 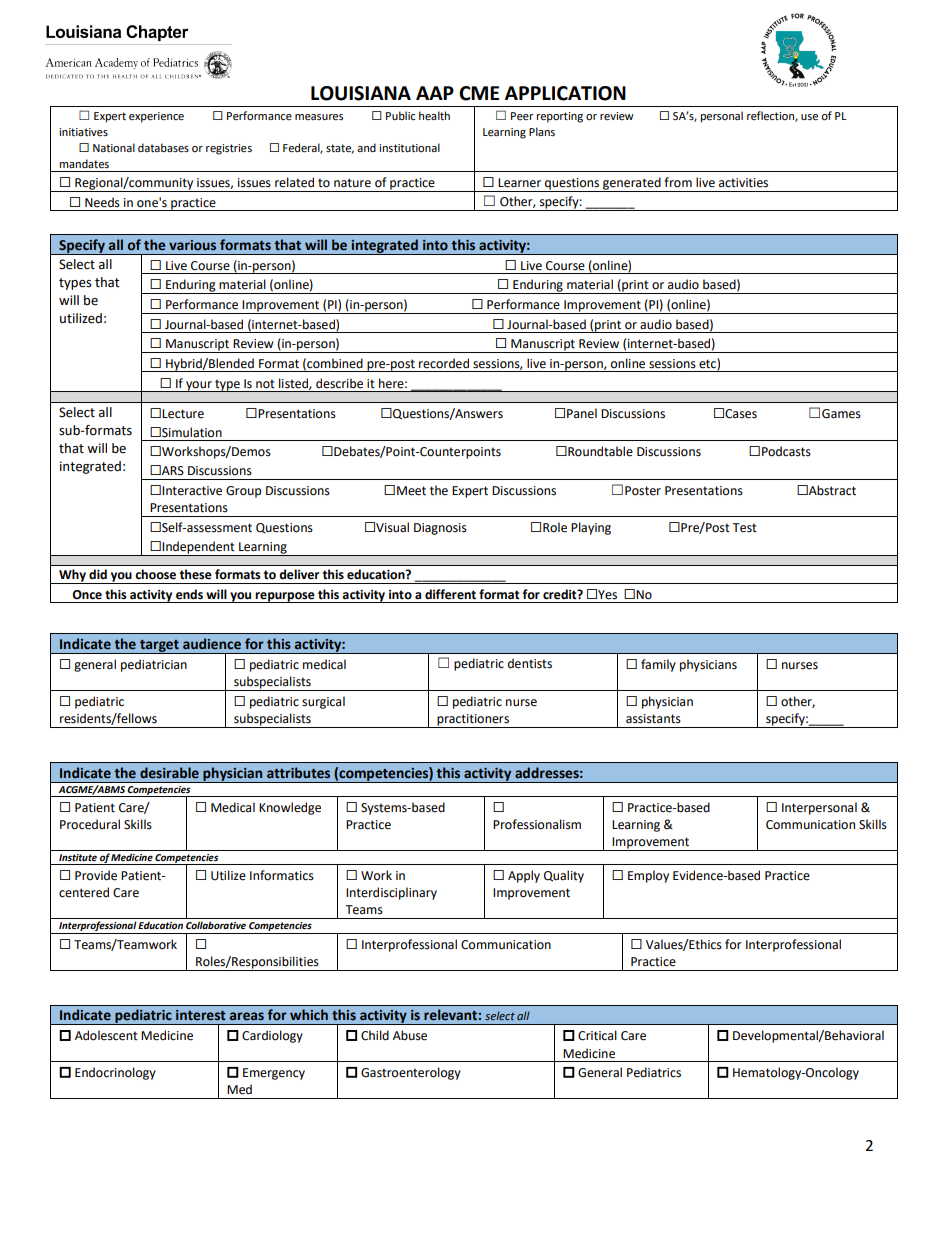 What do you see at coordinates (201, 1015) in the image?
I see `interest` at bounding box center [201, 1015].
